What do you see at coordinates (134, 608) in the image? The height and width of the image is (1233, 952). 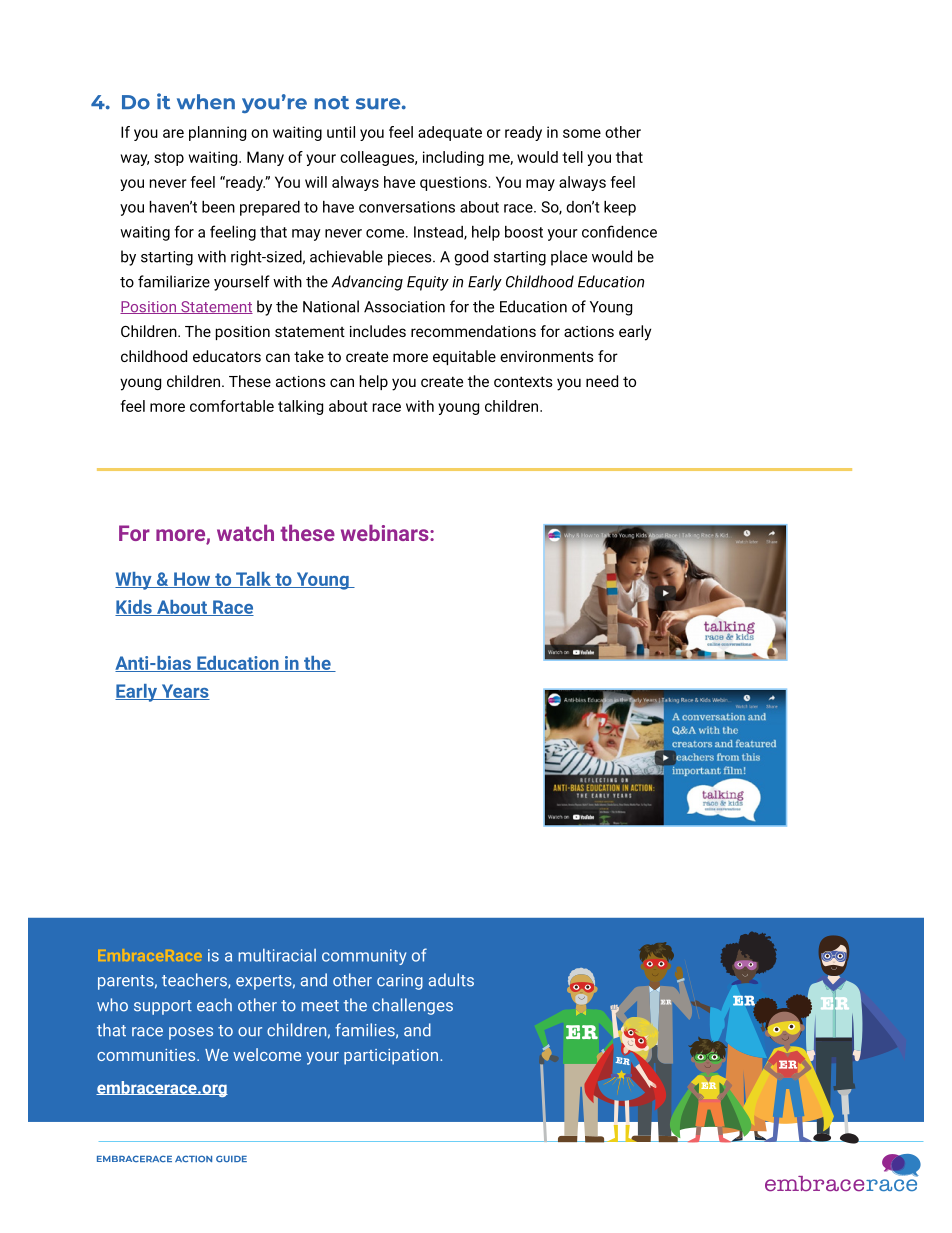 I see `Kids` at bounding box center [134, 608].
